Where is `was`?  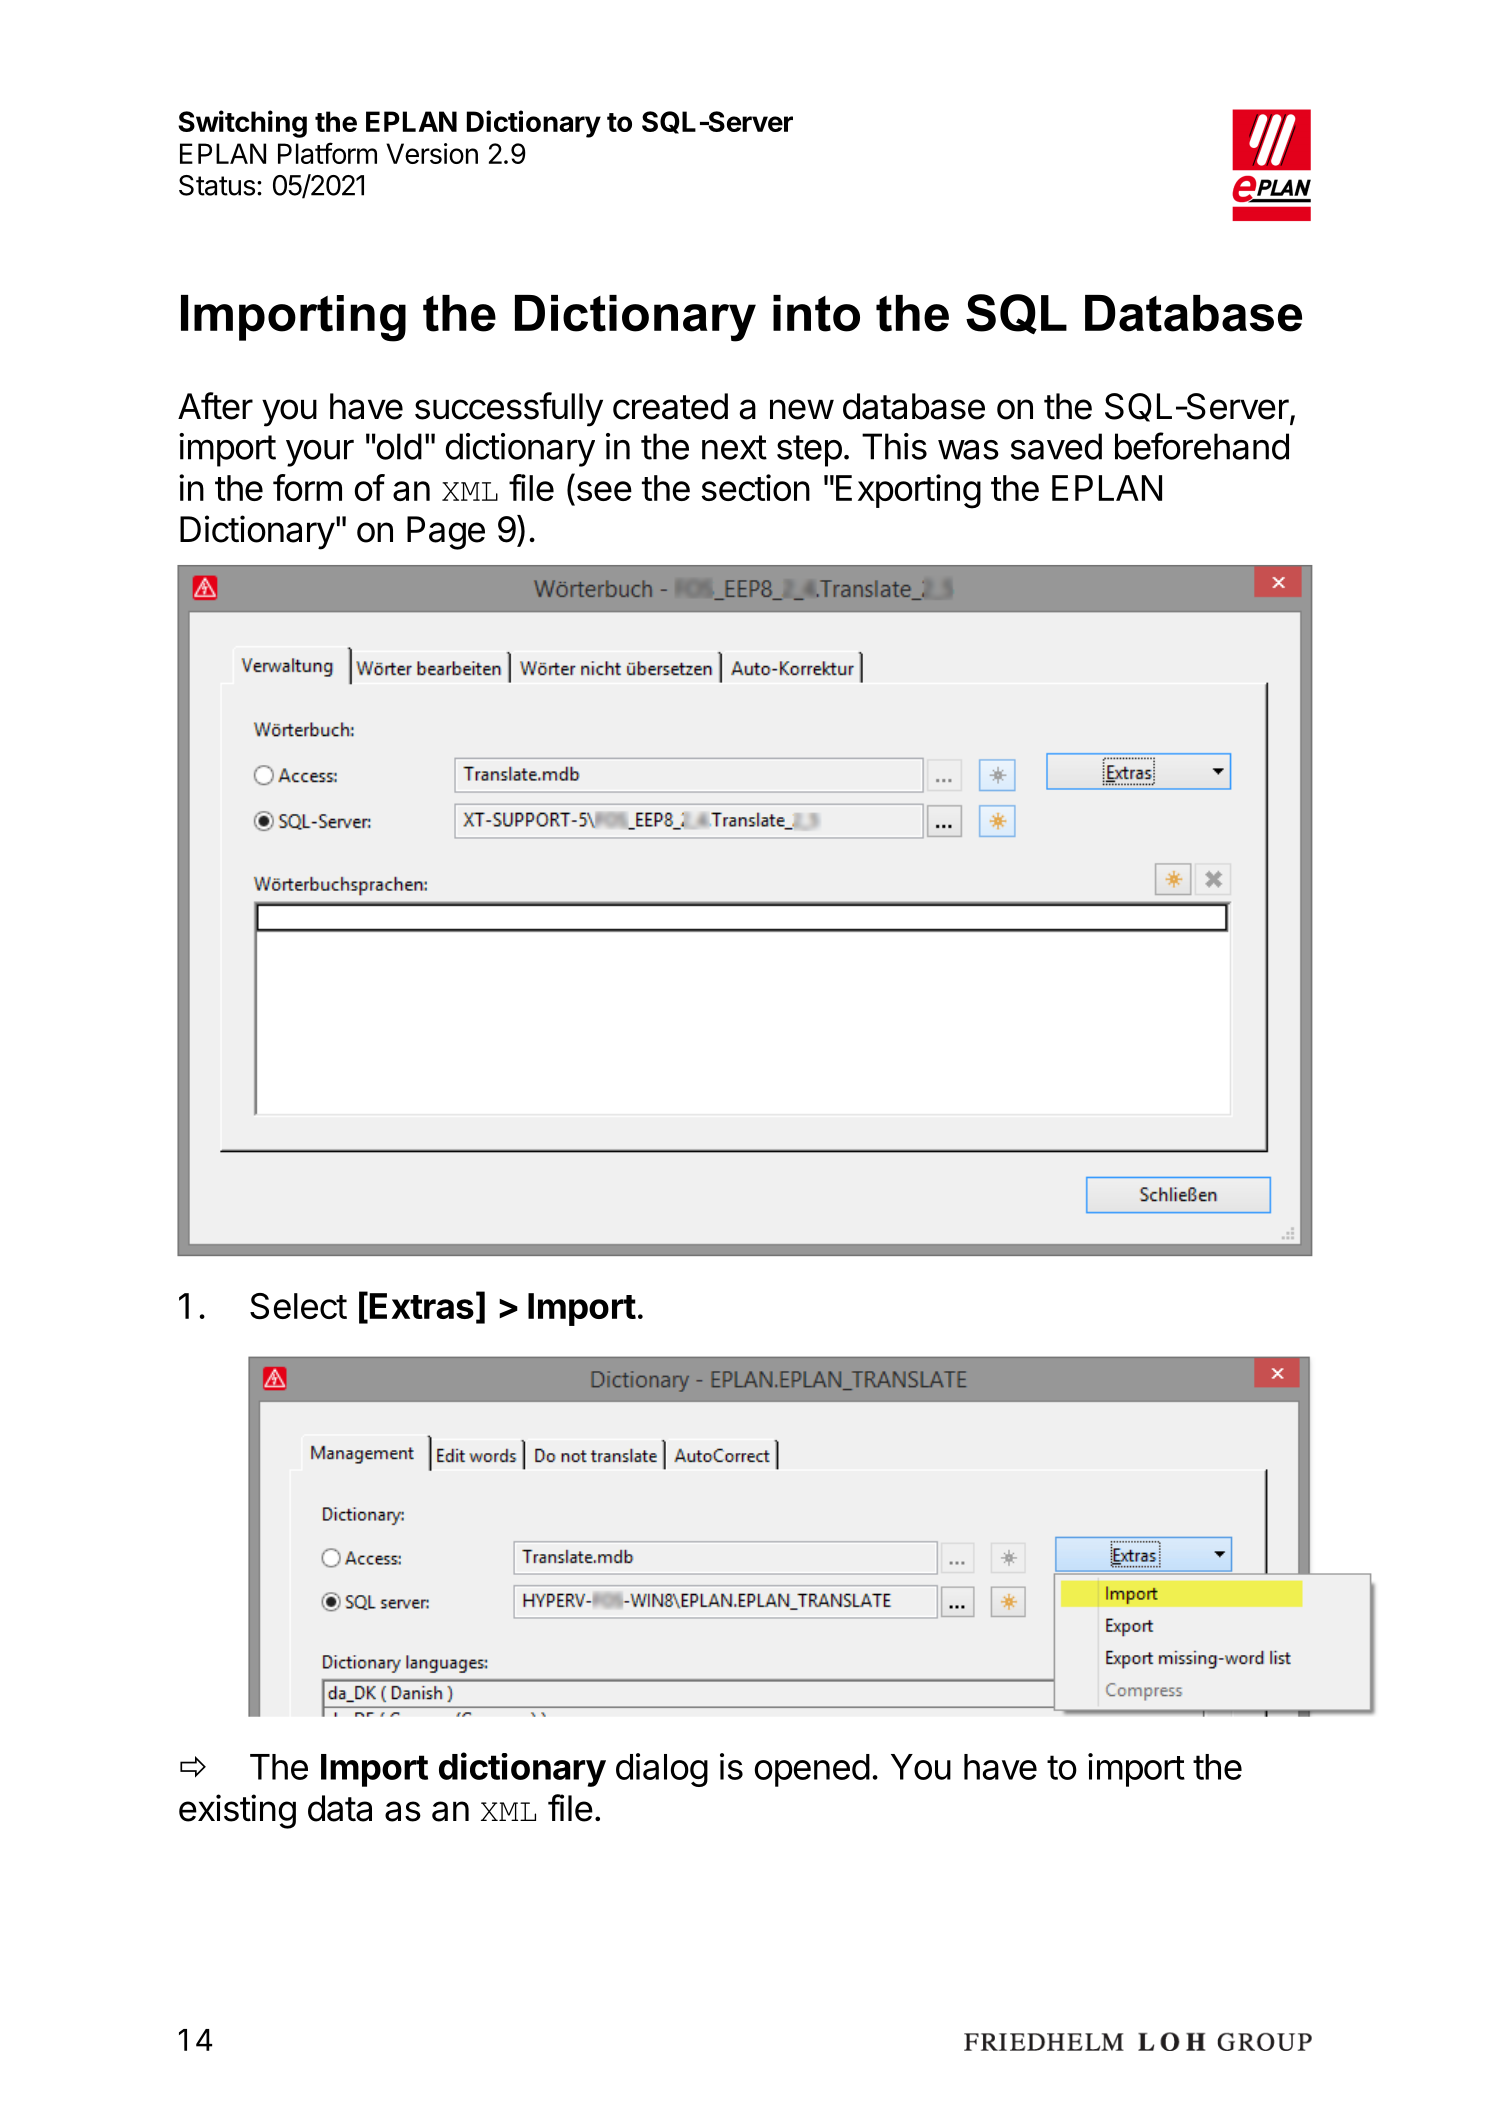
was is located at coordinates (968, 450).
